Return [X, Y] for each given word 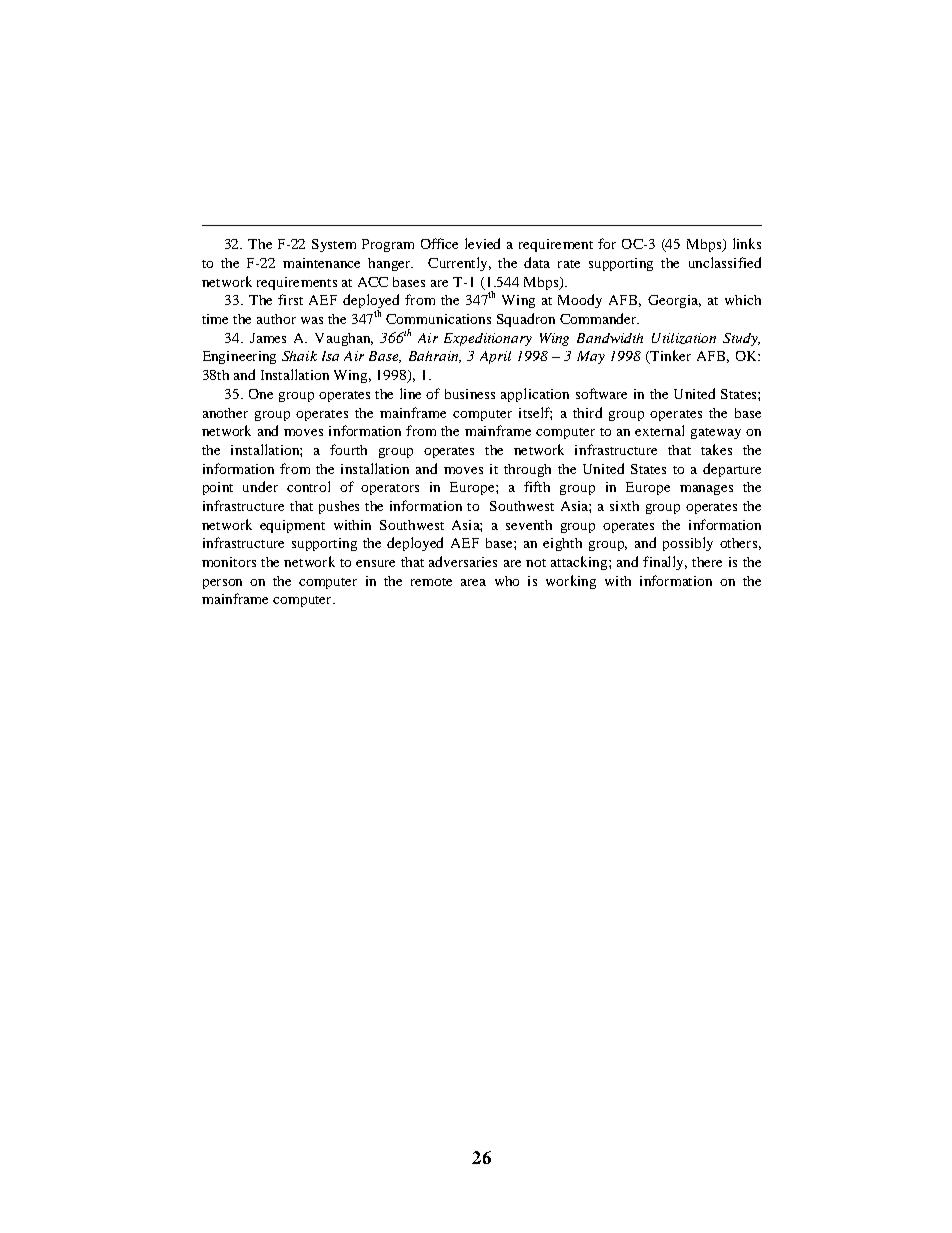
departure [732, 470]
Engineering [239, 357]
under [260, 486]
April [495, 357]
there [707, 562]
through [527, 470]
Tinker [669, 357]
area [473, 582]
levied [482, 243]
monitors [229, 562]
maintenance [321, 263]
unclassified [725, 262]
